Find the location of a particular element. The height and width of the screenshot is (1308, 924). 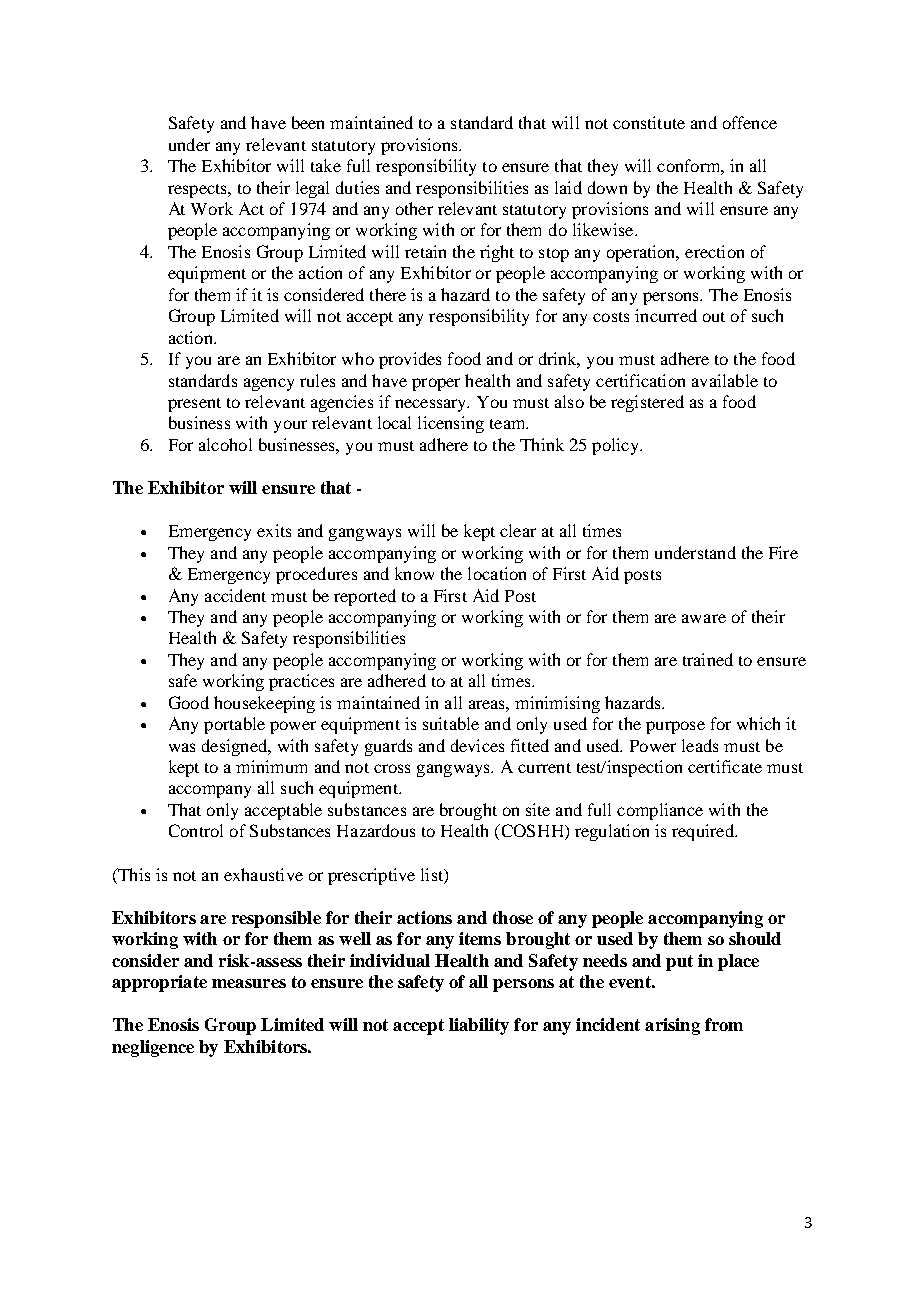

measures is located at coordinates (249, 983).
